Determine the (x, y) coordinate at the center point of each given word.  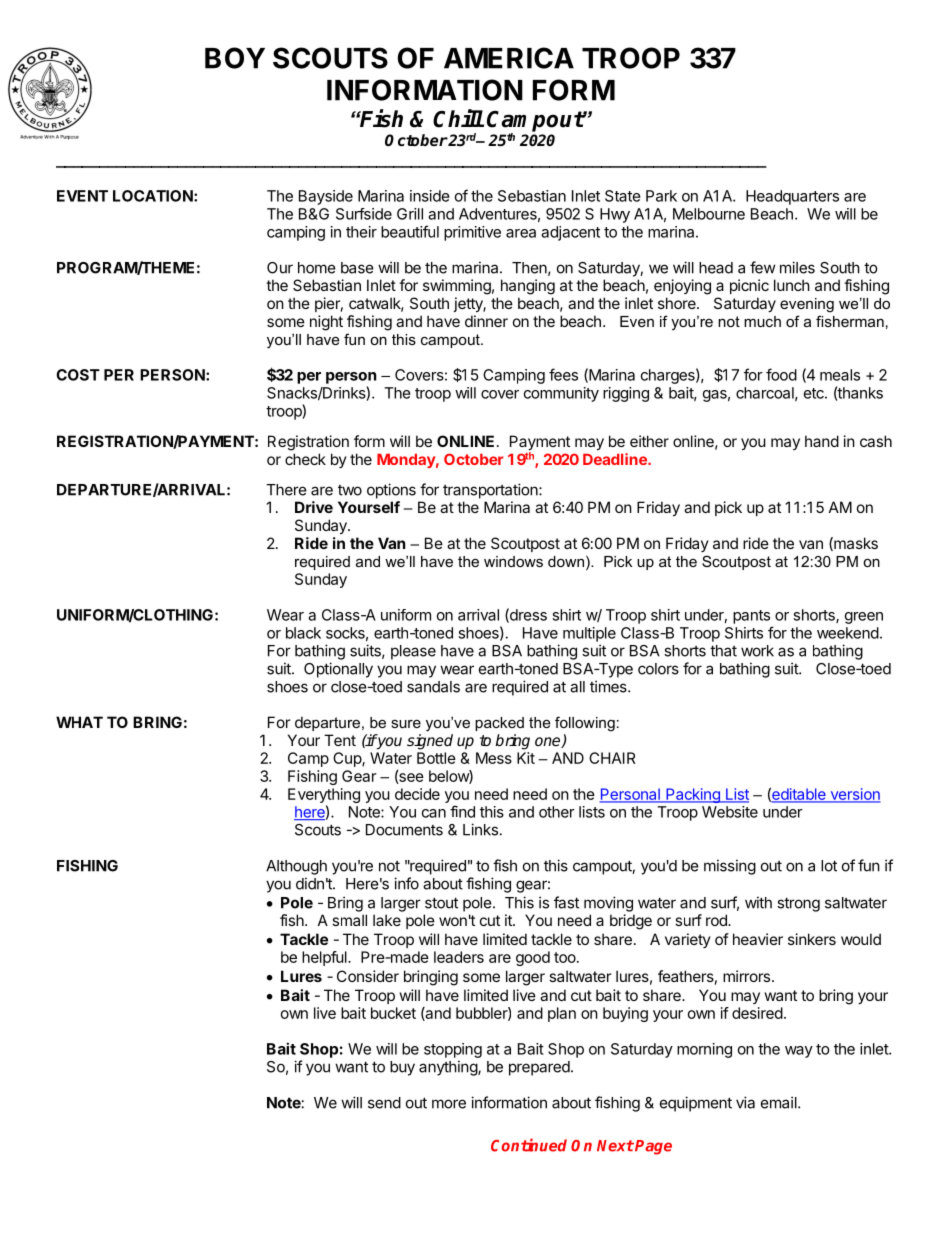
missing (730, 867)
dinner (486, 321)
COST (78, 375)
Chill (458, 118)
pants (751, 617)
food (781, 374)
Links (480, 829)
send (384, 1103)
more (449, 1104)
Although (296, 867)
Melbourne (709, 214)
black (303, 633)
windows (513, 561)
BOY (235, 58)
